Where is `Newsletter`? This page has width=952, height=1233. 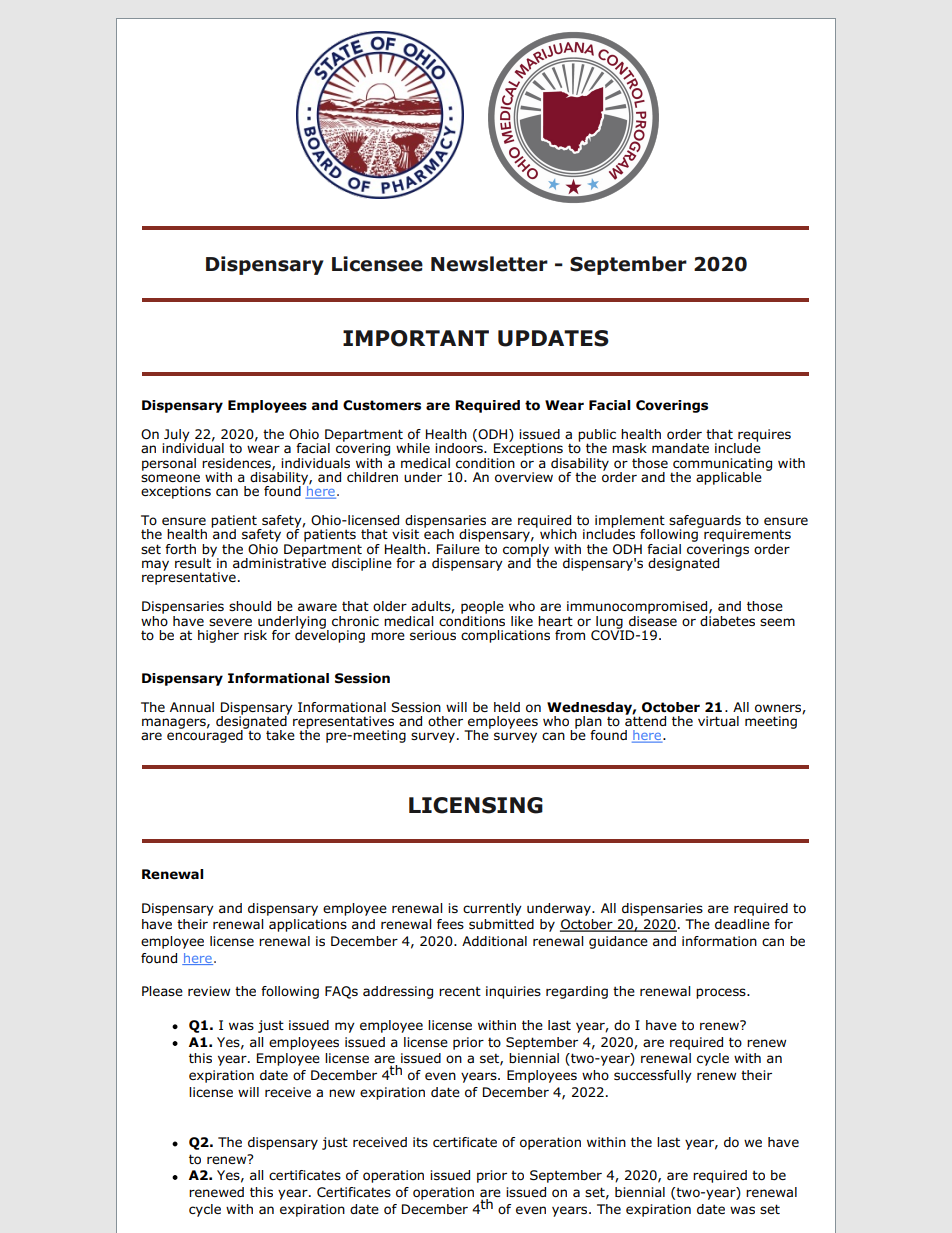 Newsletter is located at coordinates (489, 264).
